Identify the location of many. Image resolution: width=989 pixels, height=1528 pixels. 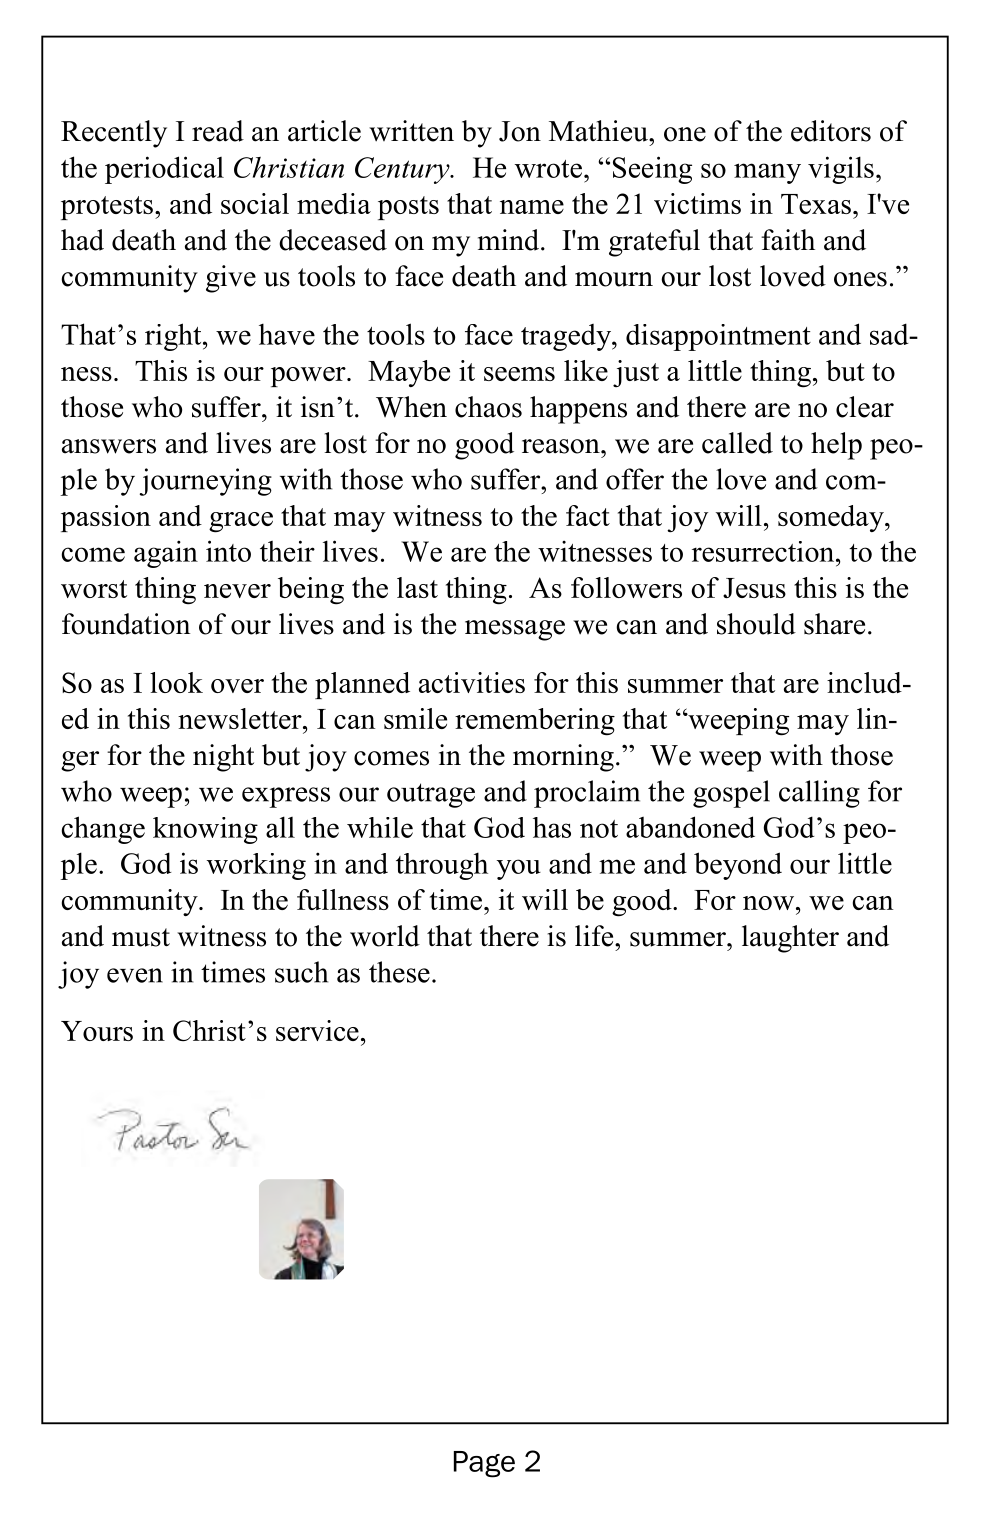
(767, 173).
